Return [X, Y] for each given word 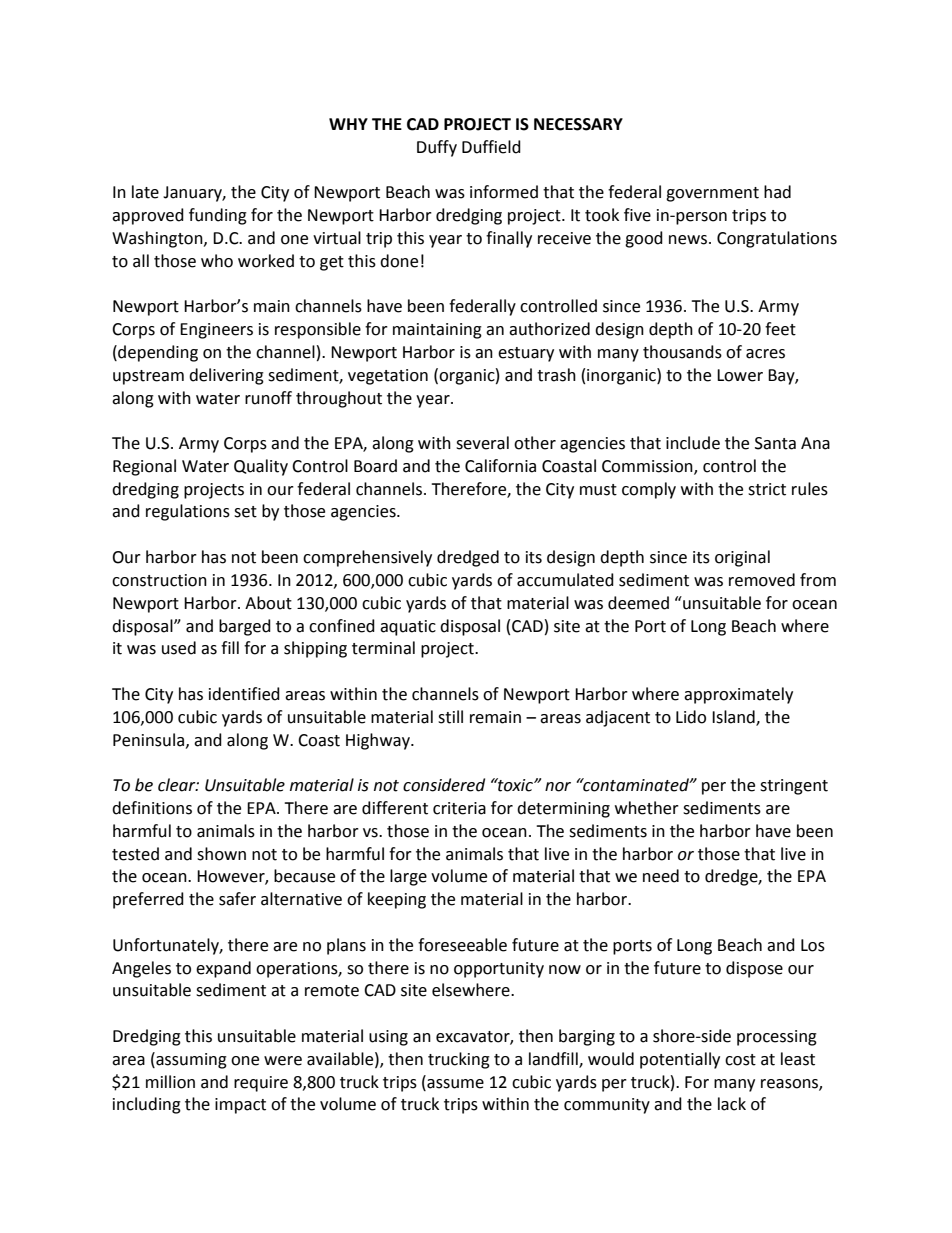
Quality [261, 467]
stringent [794, 787]
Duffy [437, 148]
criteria [459, 808]
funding [218, 216]
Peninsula [148, 740]
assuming [190, 1060]
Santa [775, 443]
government [712, 194]
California [500, 466]
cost [740, 1060]
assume [454, 1082]
